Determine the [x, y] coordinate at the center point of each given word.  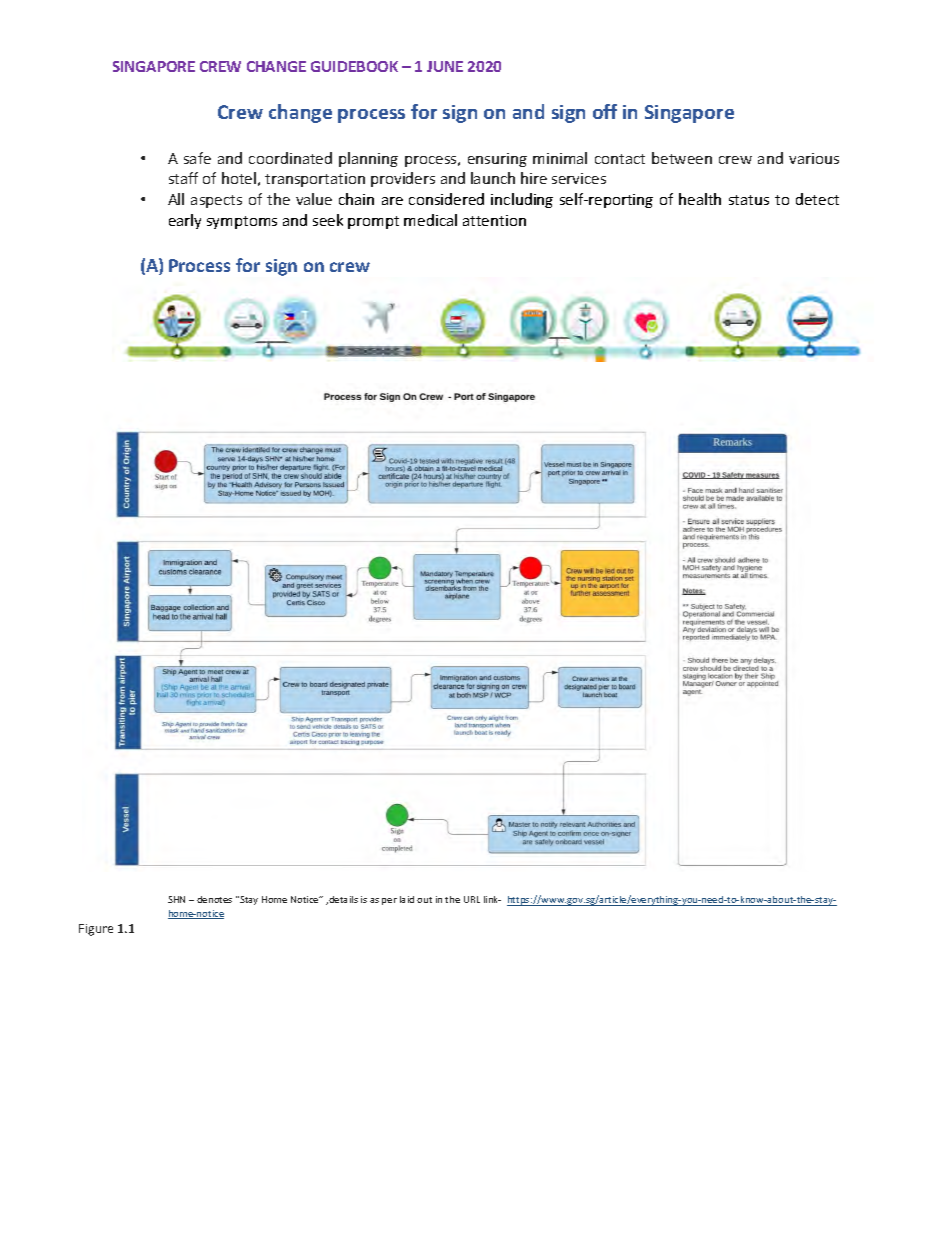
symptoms [242, 222]
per [389, 901]
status [749, 200]
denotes [214, 899]
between [682, 158]
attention [494, 220]
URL [472, 899]
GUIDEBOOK [354, 66]
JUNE [445, 66]
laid [407, 899]
